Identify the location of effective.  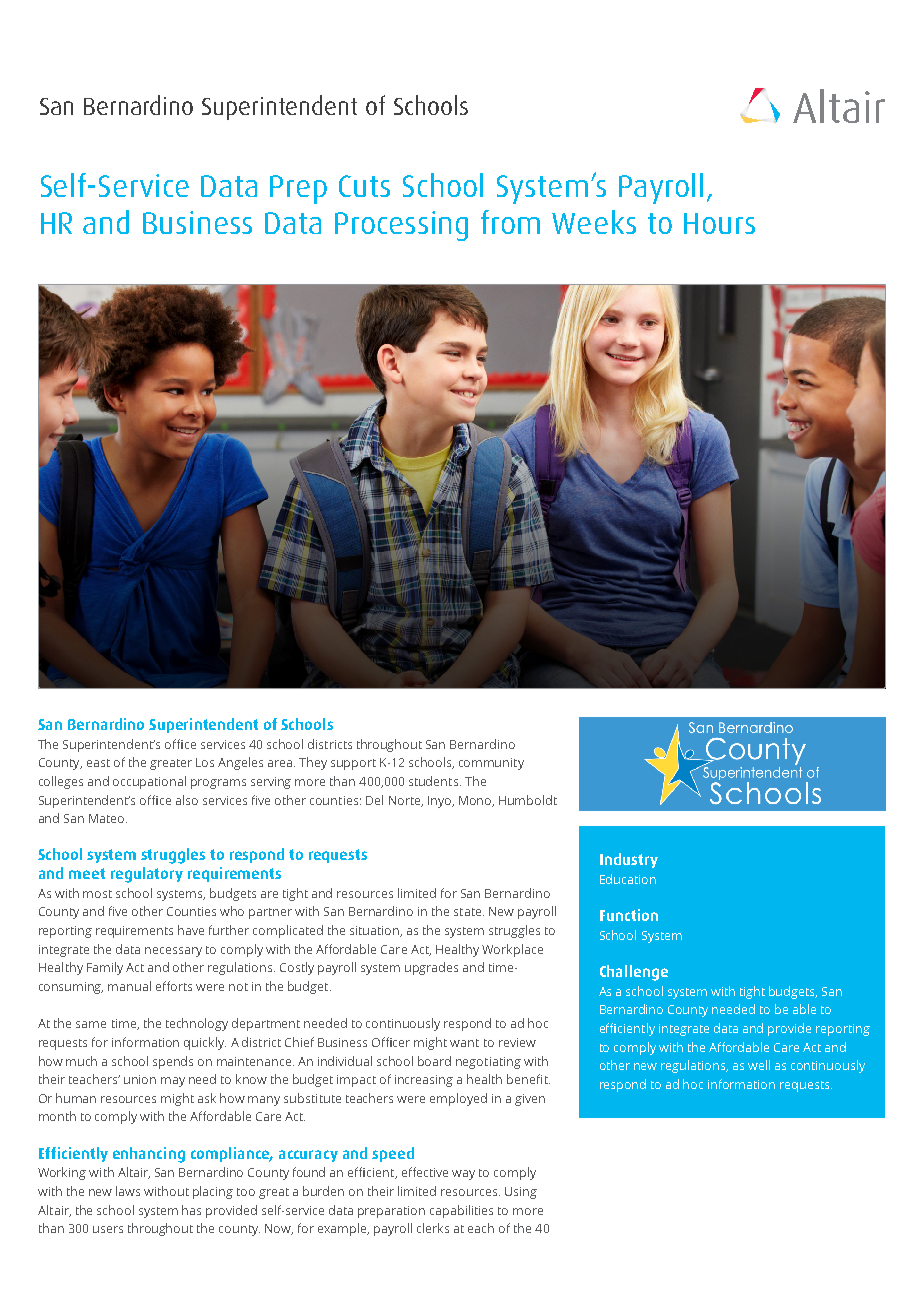
(425, 1172).
